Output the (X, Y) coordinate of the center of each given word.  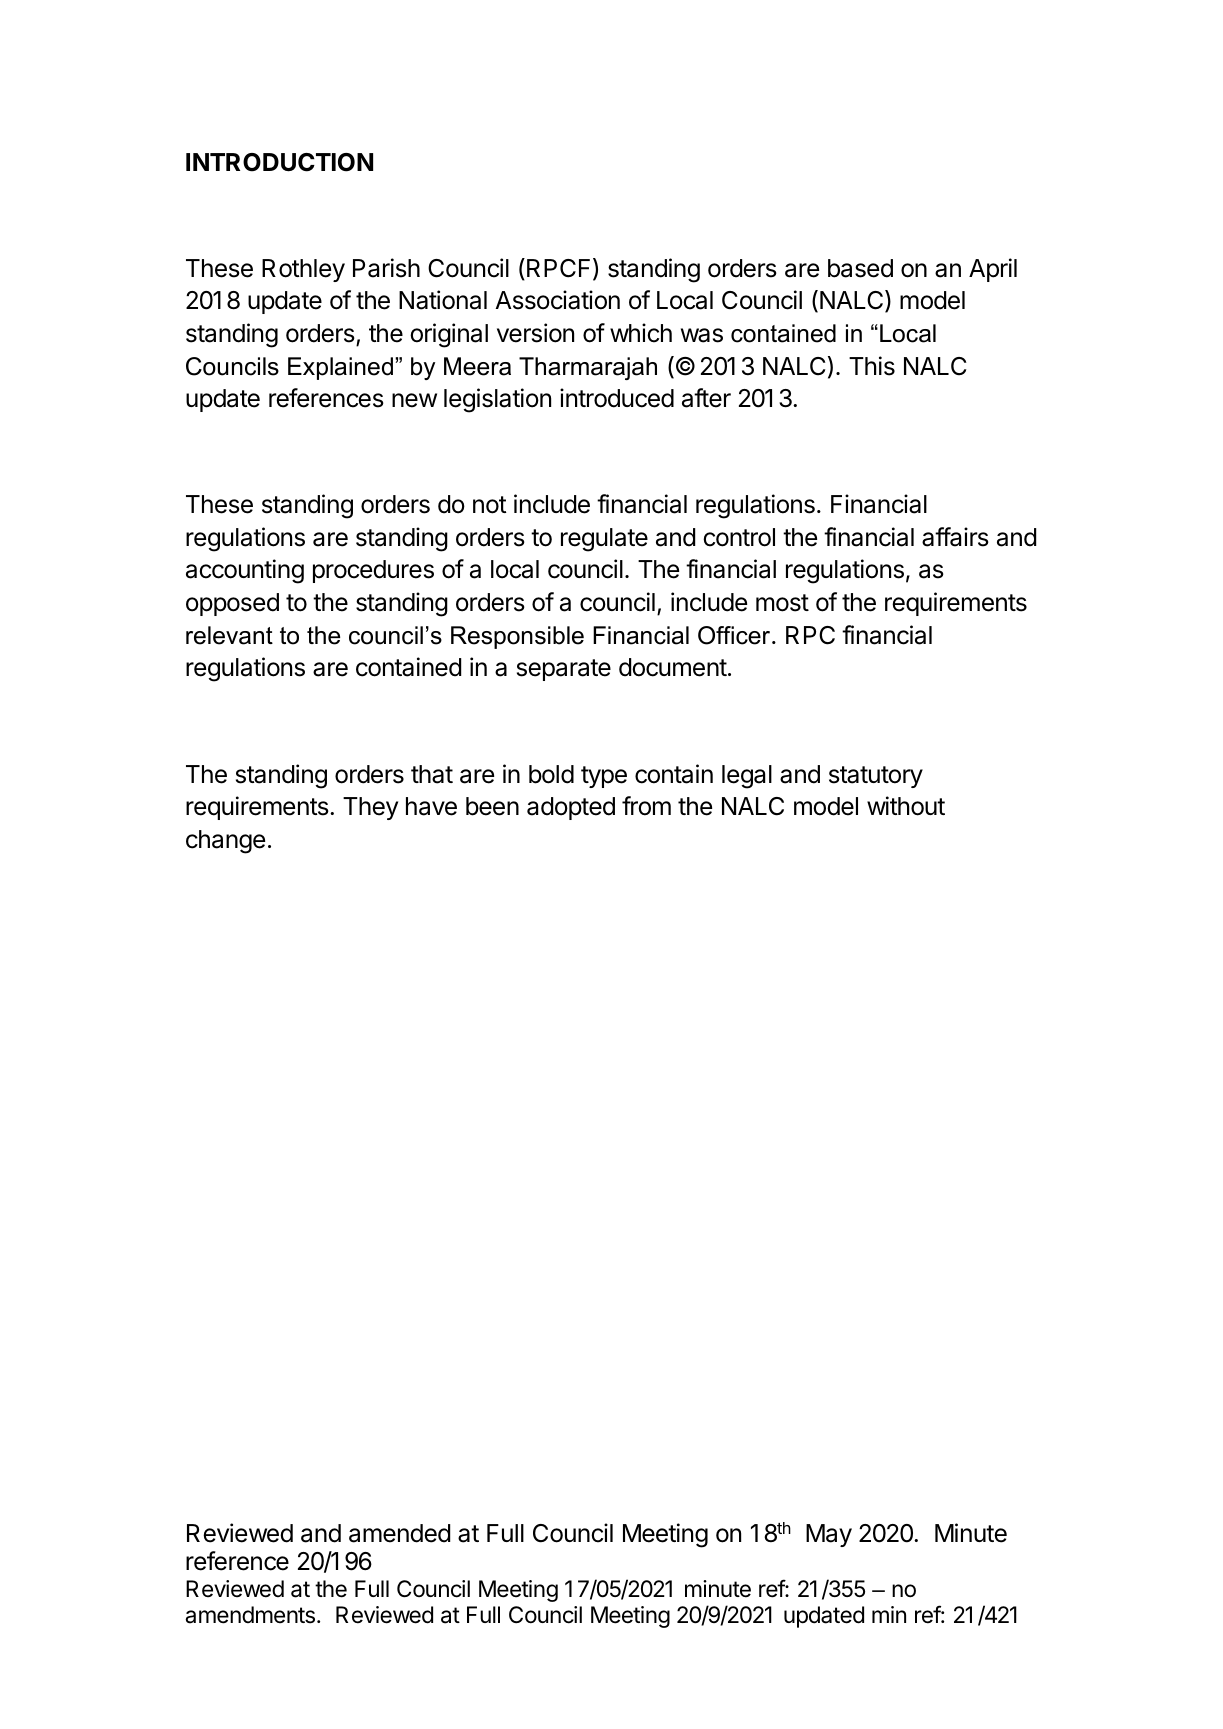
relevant (229, 635)
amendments (250, 1615)
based (860, 268)
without (906, 806)
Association (557, 300)
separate (564, 670)
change (225, 842)
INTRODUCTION (279, 162)
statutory (876, 777)
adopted (571, 808)
